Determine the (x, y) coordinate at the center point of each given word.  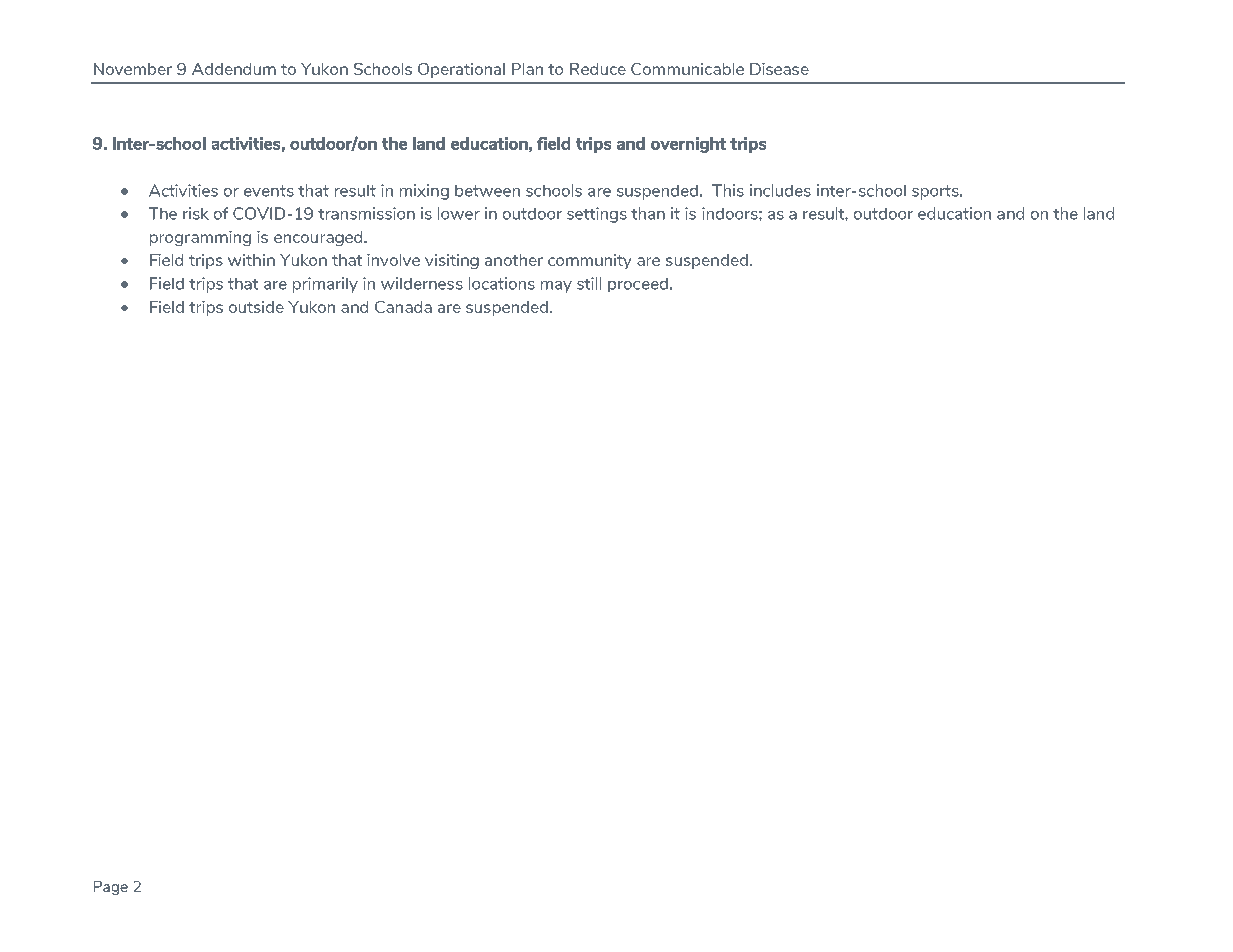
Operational (461, 70)
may (556, 287)
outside (256, 307)
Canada (403, 307)
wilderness (422, 283)
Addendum (234, 69)
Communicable (687, 69)
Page (111, 888)
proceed (638, 285)
